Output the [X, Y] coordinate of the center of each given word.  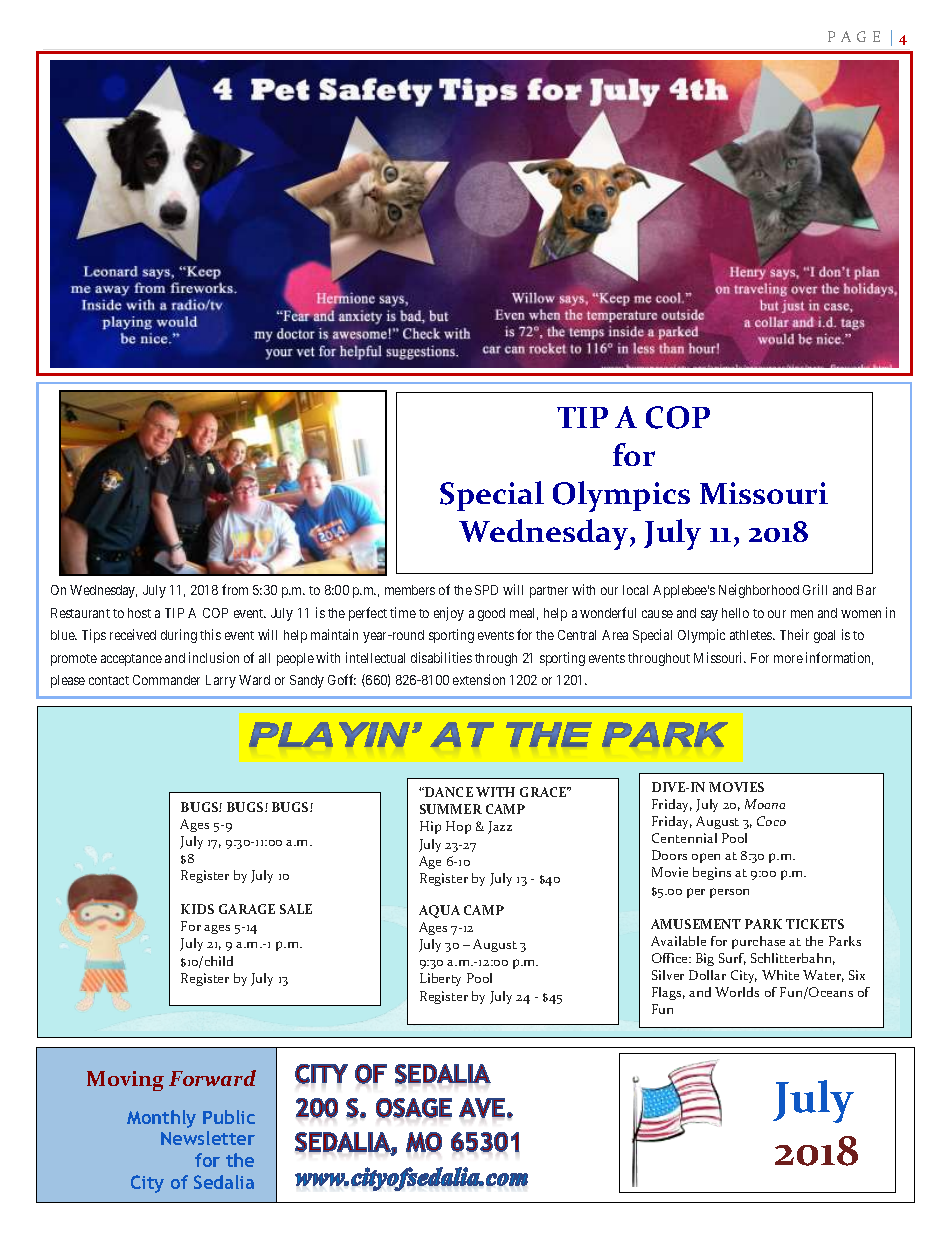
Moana [765, 804]
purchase [758, 942]
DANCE [448, 792]
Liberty [440, 979]
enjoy [449, 614]
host [139, 613]
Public [229, 1117]
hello [735, 613]
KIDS [197, 909]
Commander [166, 680]
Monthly [161, 1119]
